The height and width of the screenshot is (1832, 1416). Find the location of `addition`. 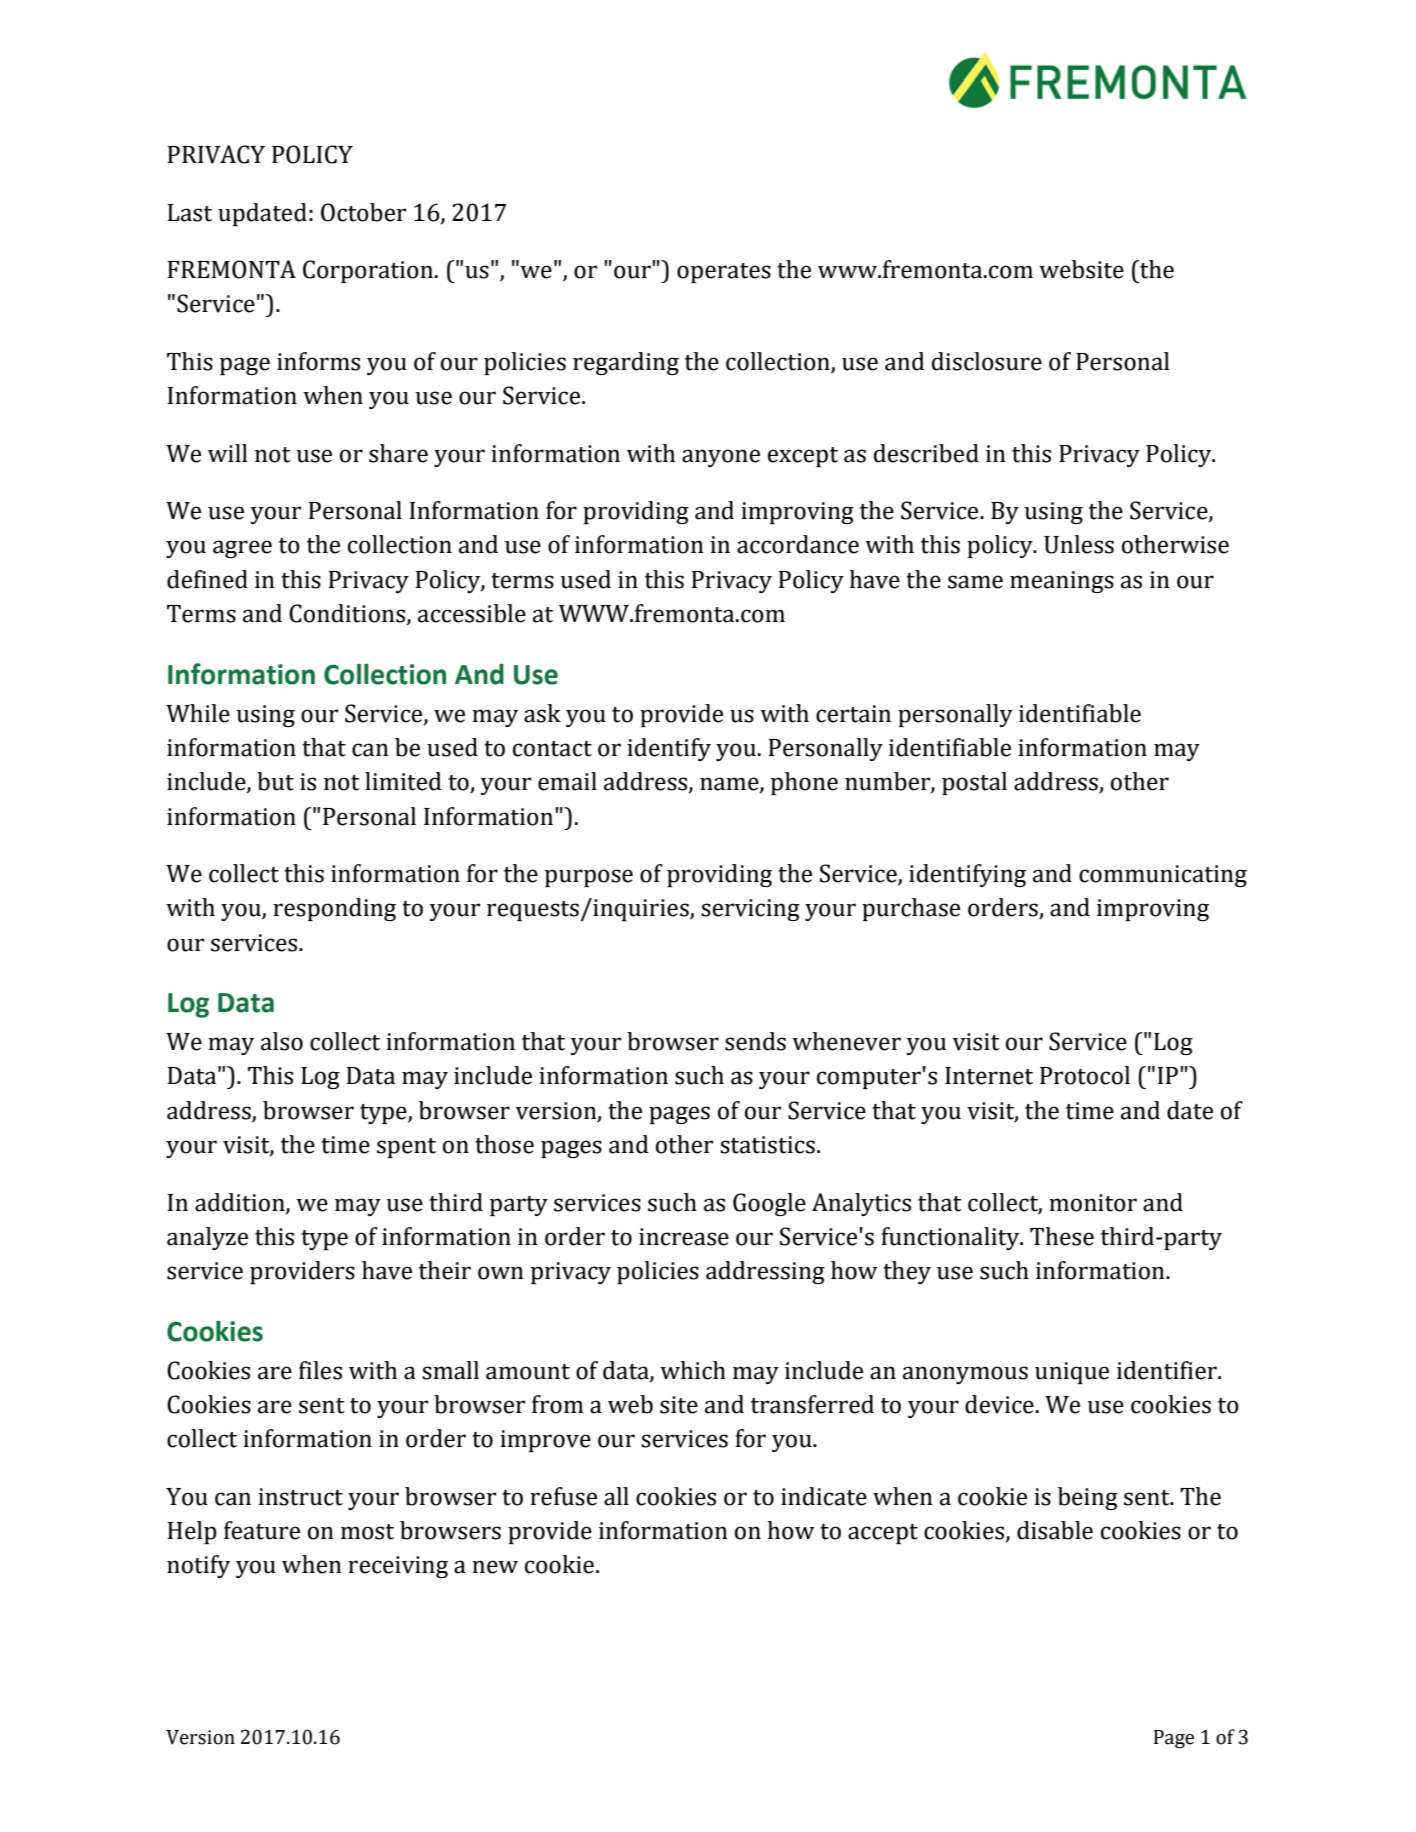

addition is located at coordinates (241, 1203).
